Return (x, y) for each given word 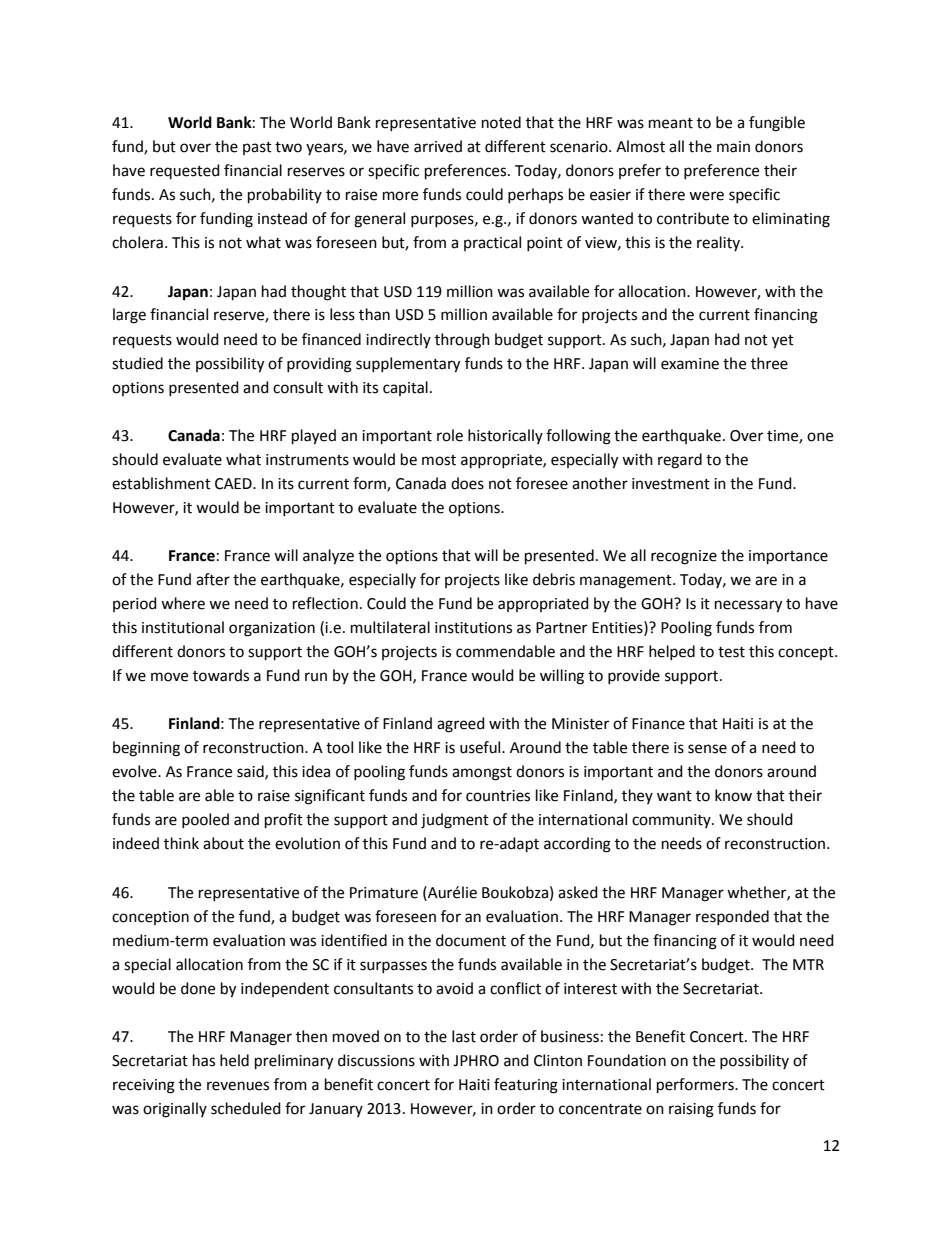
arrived (438, 146)
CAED (234, 484)
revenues (238, 1086)
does (467, 483)
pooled (205, 820)
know (733, 795)
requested (185, 171)
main (733, 147)
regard (680, 461)
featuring (526, 1086)
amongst (482, 774)
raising (691, 1110)
